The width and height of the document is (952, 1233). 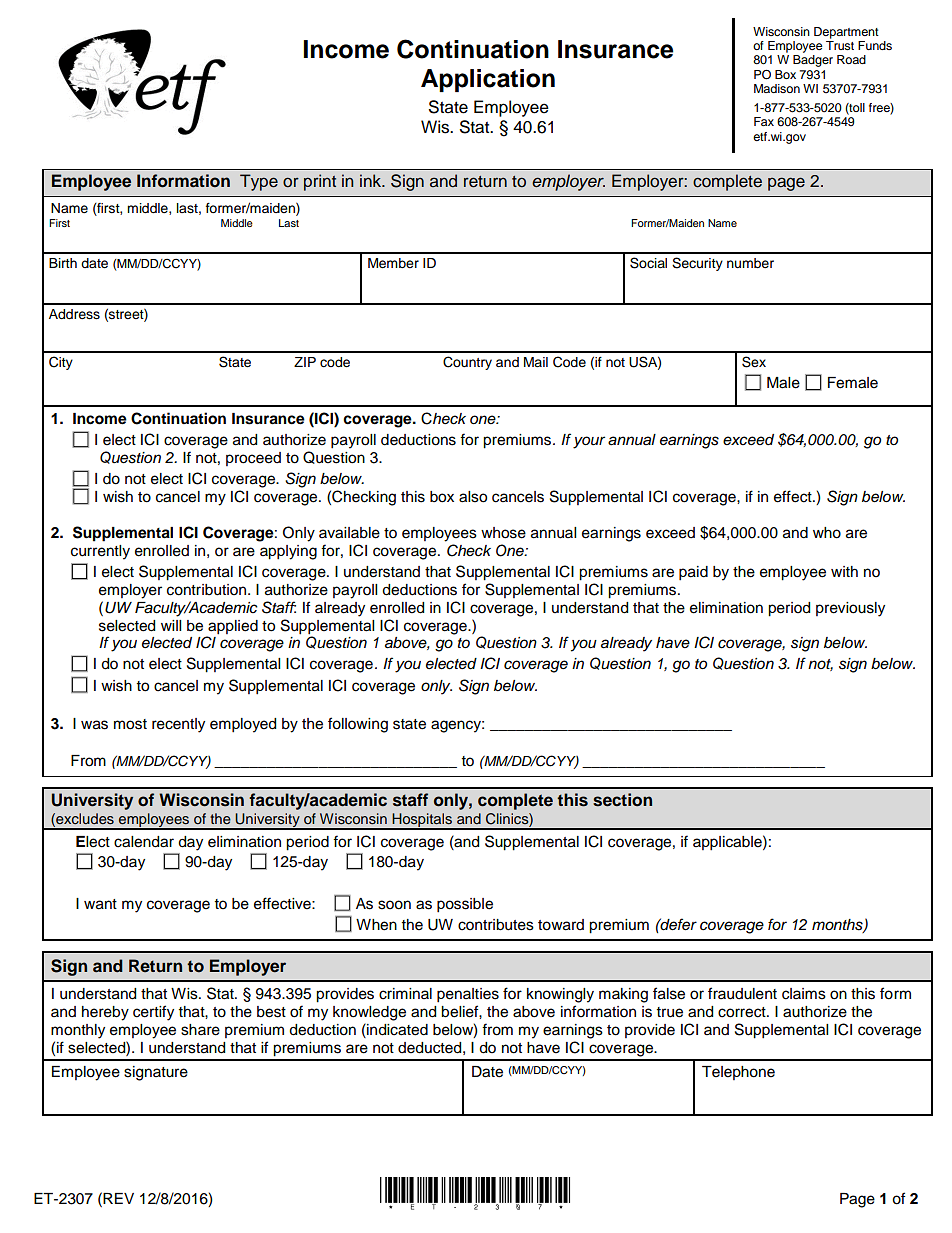 What do you see at coordinates (61, 363) in the document?
I see `City` at bounding box center [61, 363].
